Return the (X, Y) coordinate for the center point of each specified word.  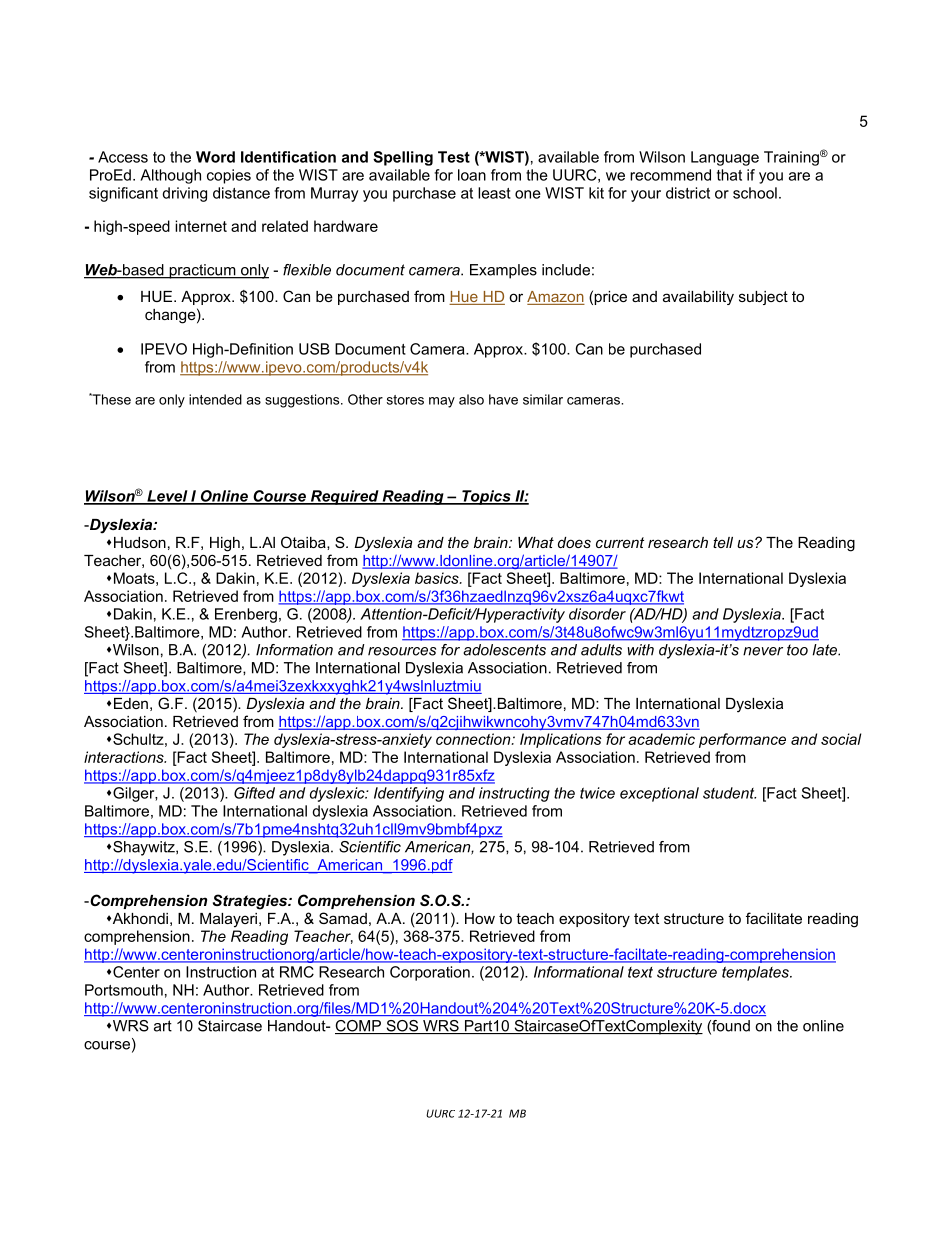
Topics (486, 497)
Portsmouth (124, 990)
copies (229, 176)
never (763, 651)
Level (167, 497)
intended (215, 399)
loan (472, 175)
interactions (125, 757)
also (471, 399)
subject (763, 298)
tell (723, 542)
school (755, 193)
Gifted (254, 793)
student (729, 793)
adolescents (504, 650)
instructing (514, 794)
